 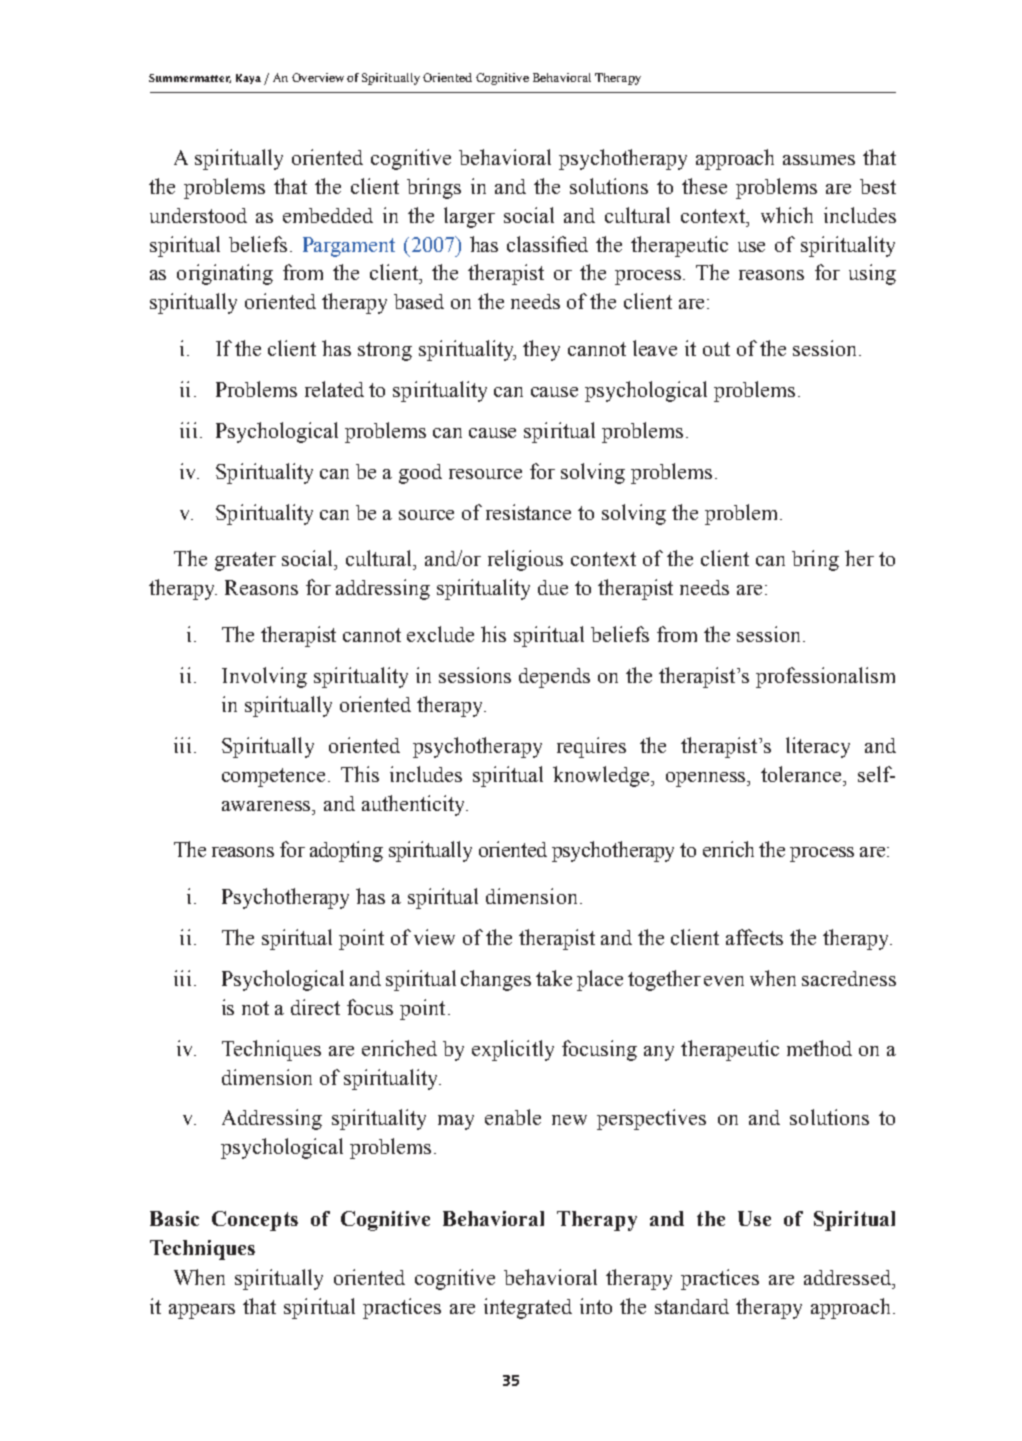 I want to click on Kaya, so click(x=248, y=79).
